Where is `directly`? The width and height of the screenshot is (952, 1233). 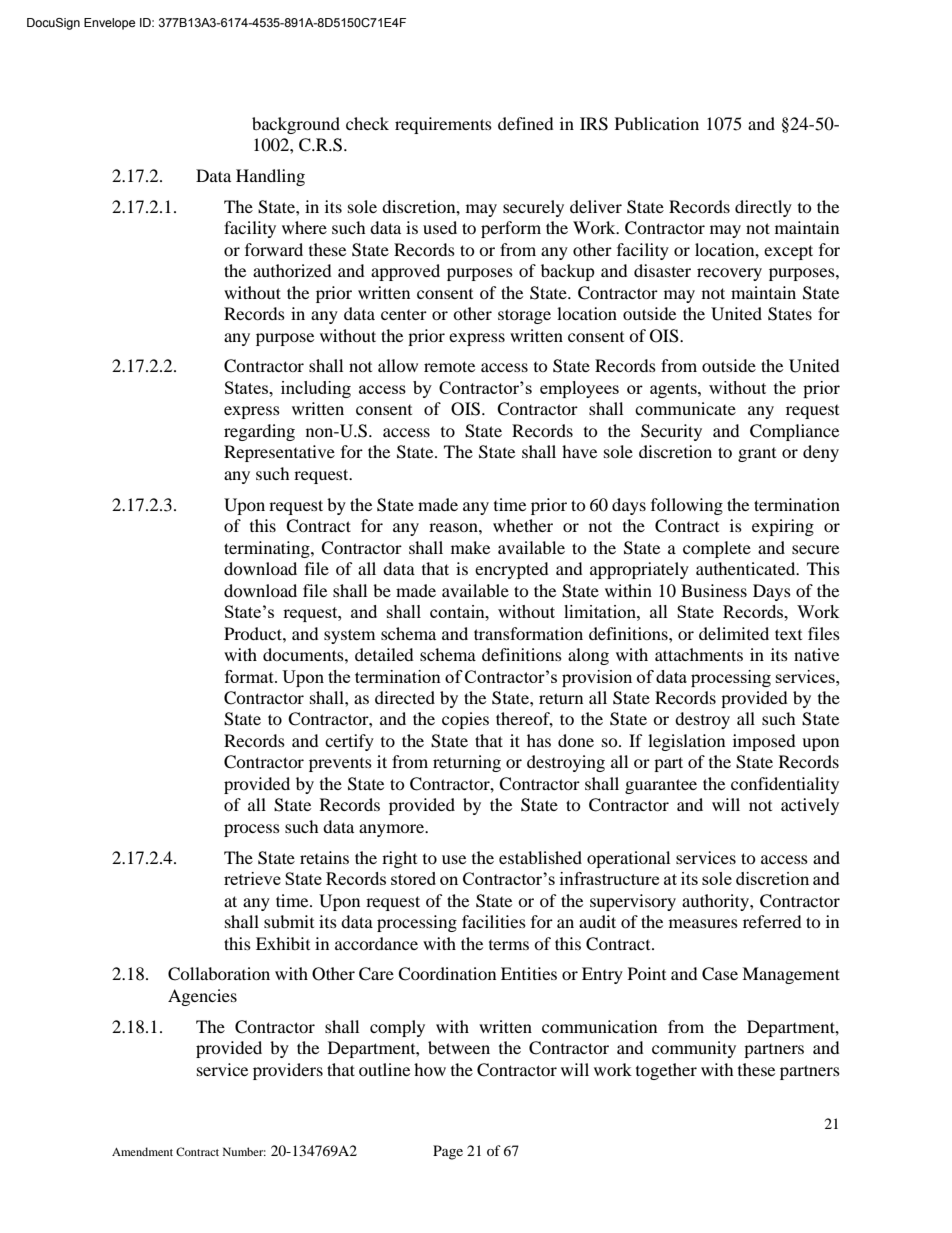 directly is located at coordinates (763, 208).
